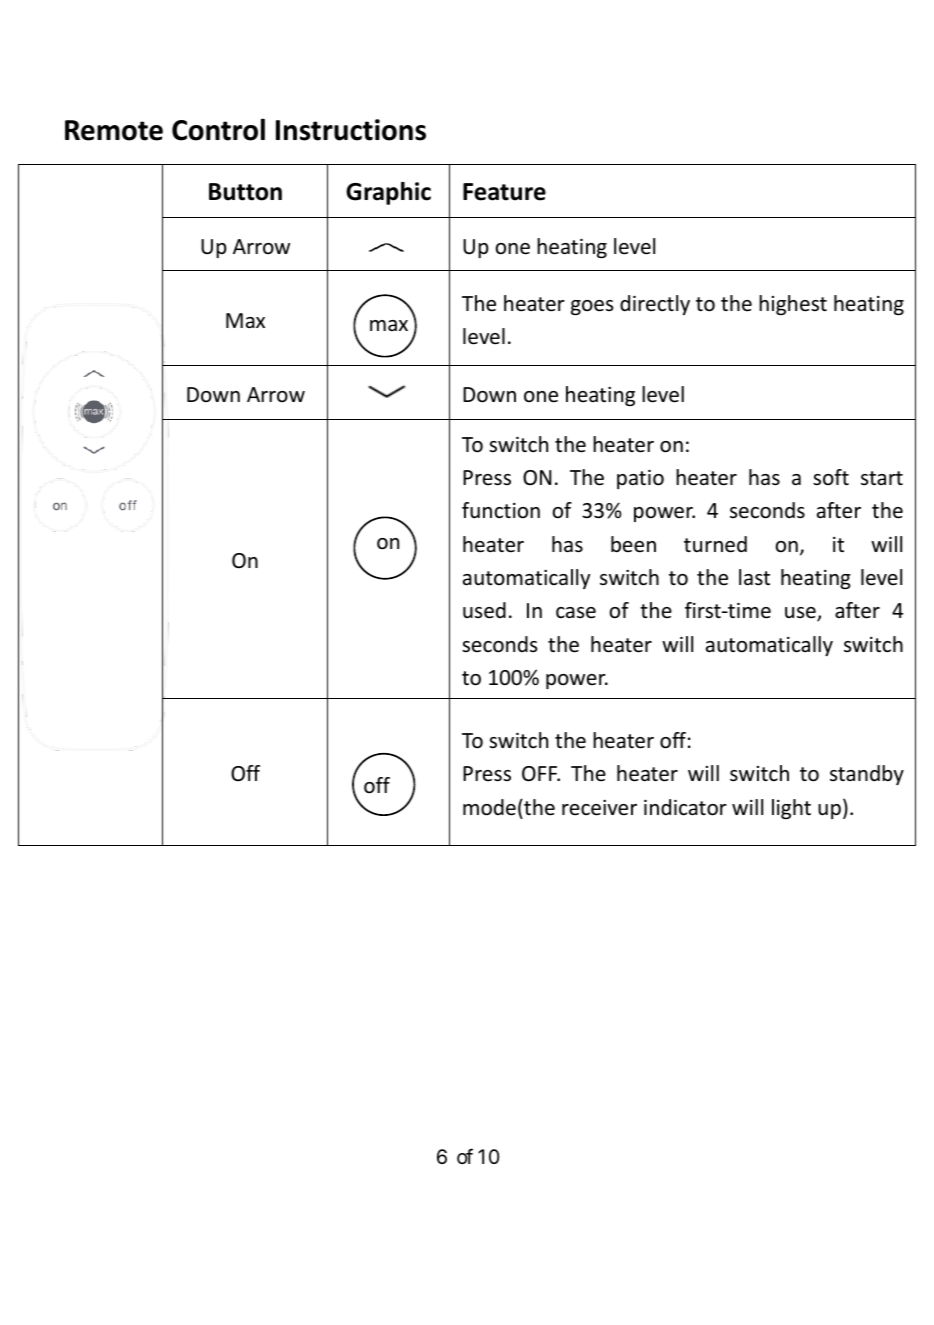 The image size is (934, 1325). Describe the element at coordinates (484, 610) in the screenshot. I see `used` at that location.
